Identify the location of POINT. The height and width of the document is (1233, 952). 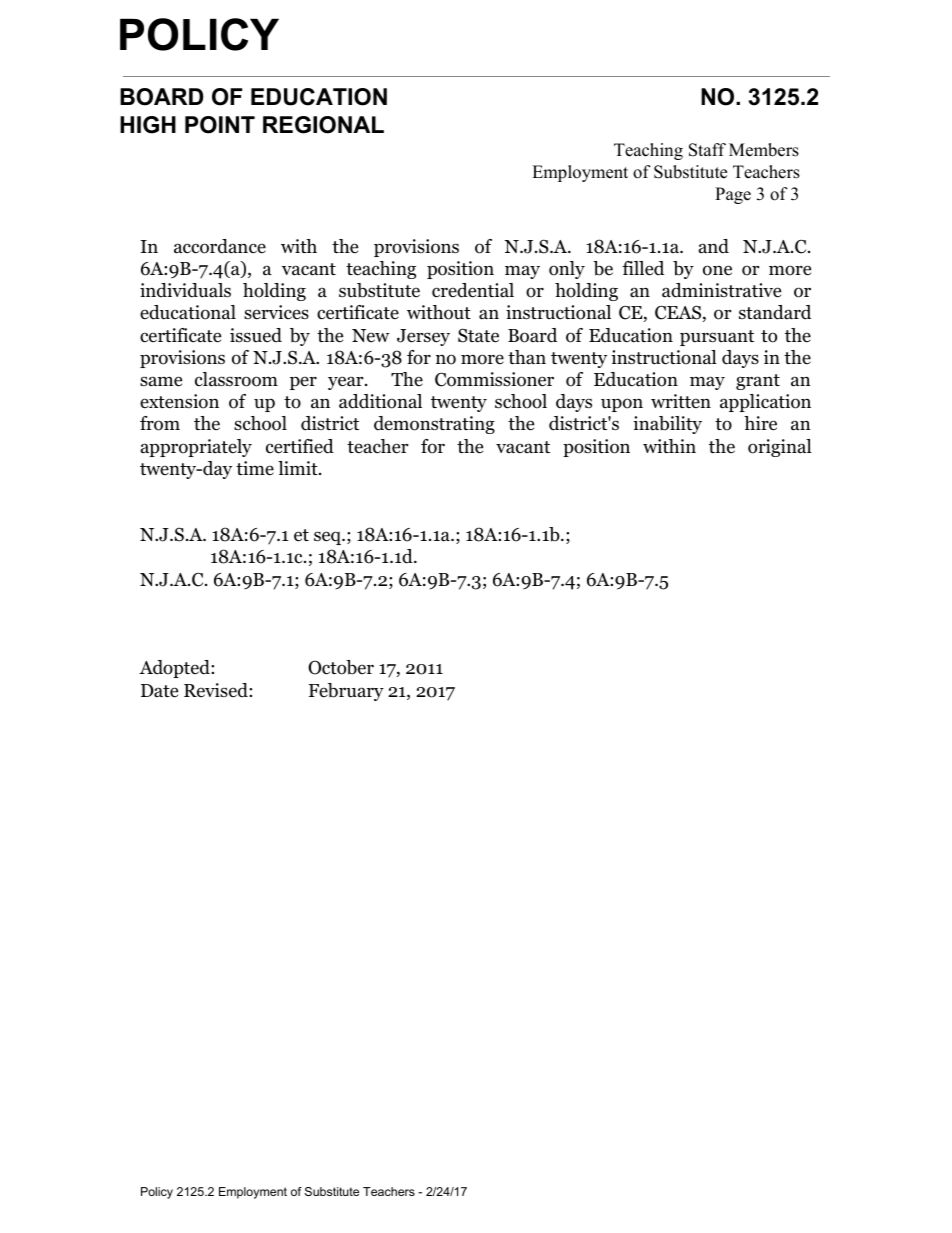
(220, 125).
